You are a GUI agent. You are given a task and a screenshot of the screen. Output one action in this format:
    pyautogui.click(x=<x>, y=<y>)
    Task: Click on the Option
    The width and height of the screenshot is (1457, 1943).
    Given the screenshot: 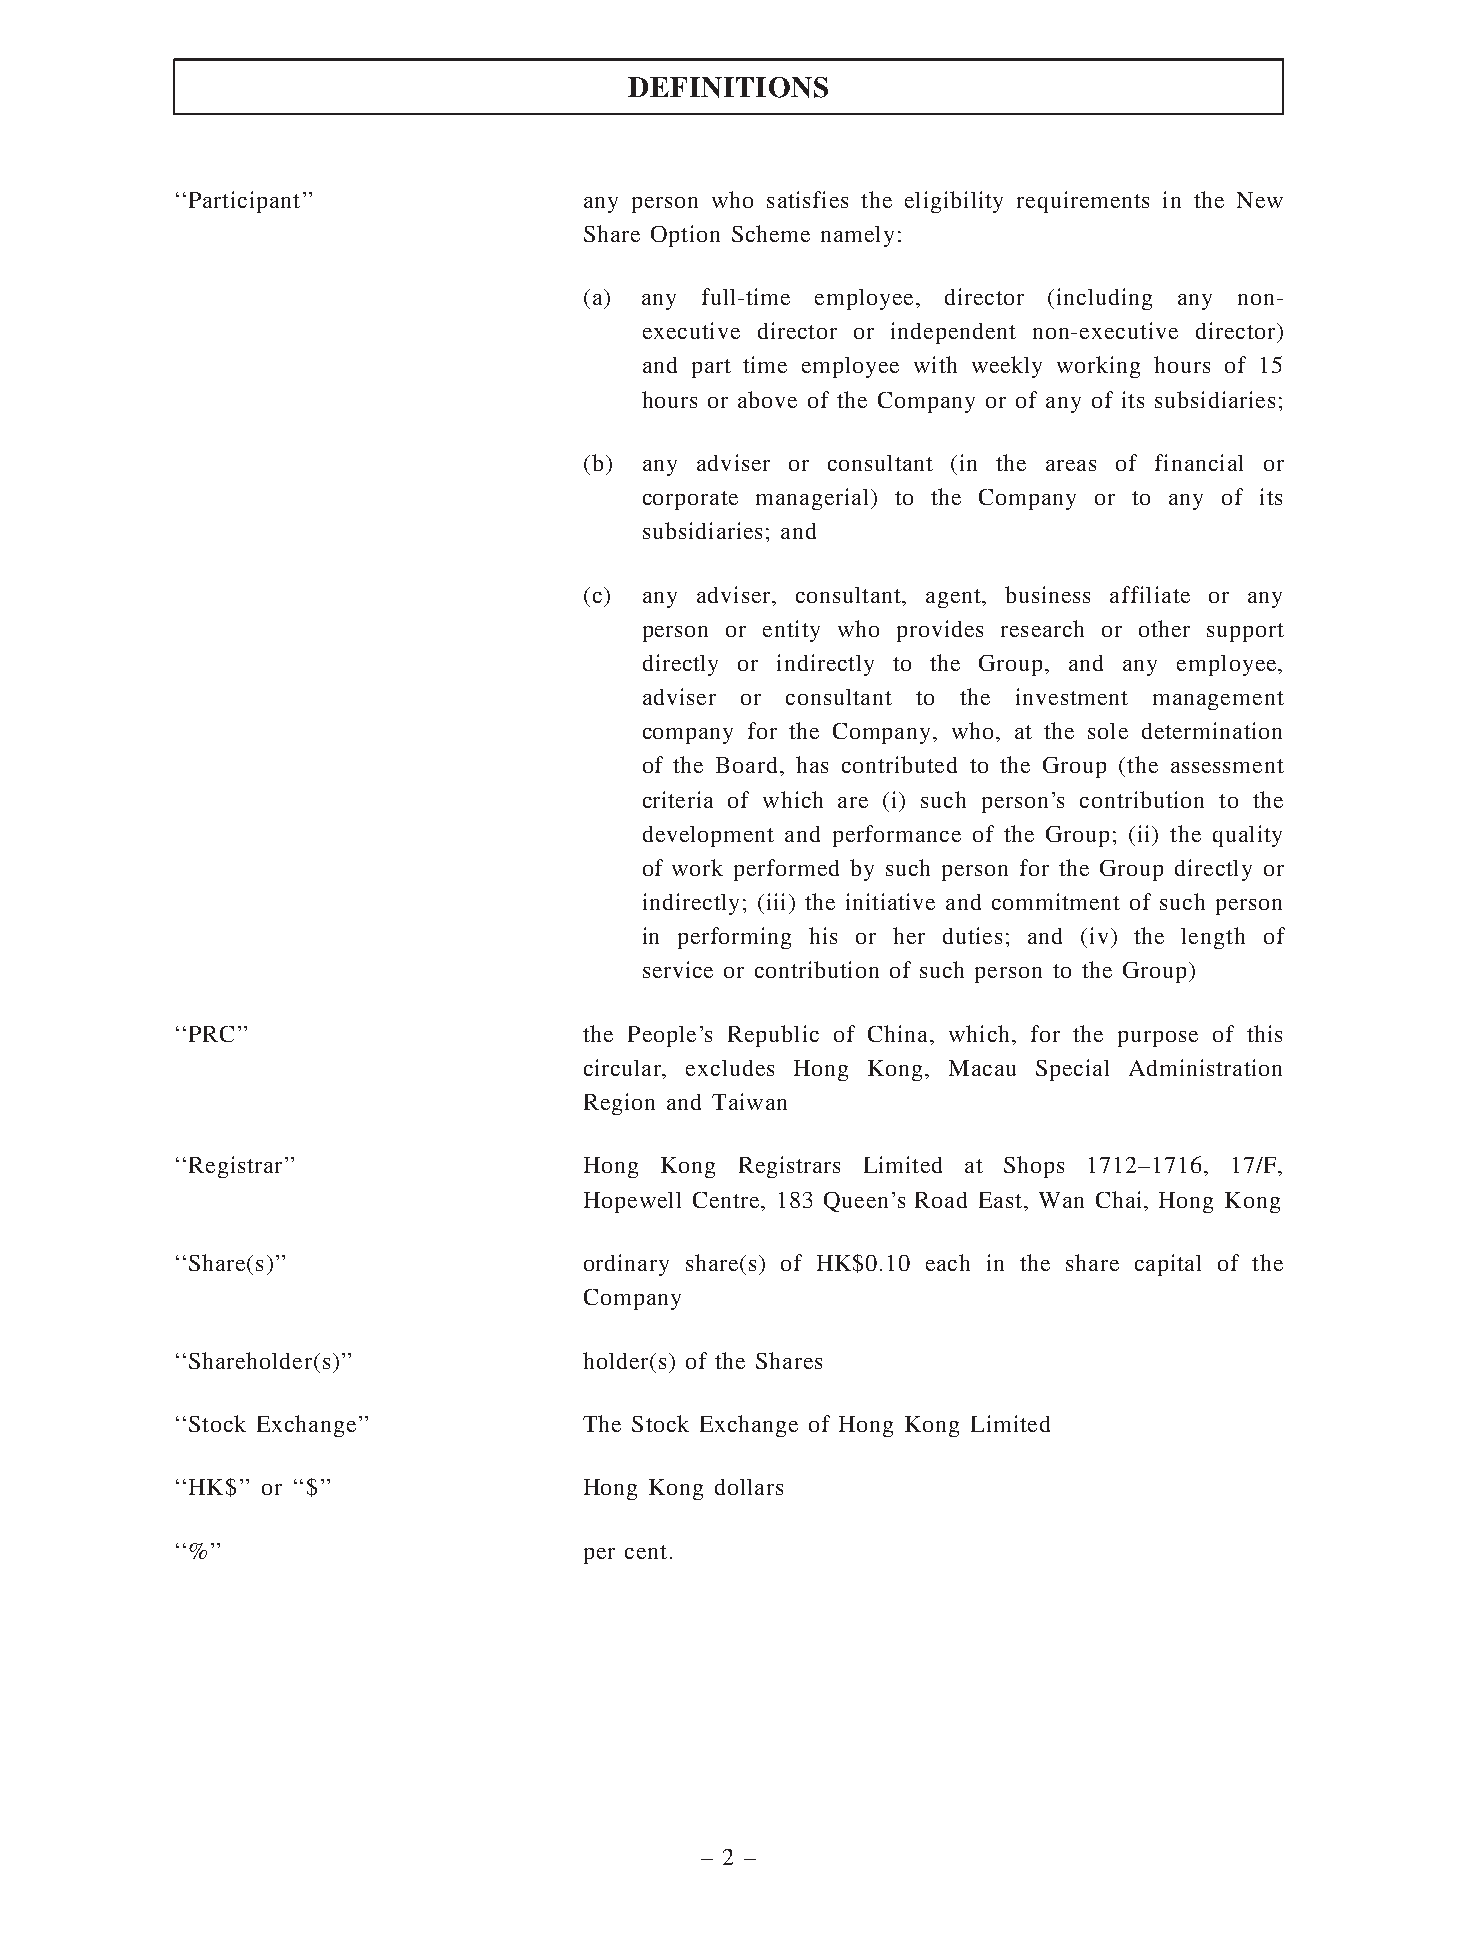 What is the action you would take?
    pyautogui.click(x=685, y=236)
